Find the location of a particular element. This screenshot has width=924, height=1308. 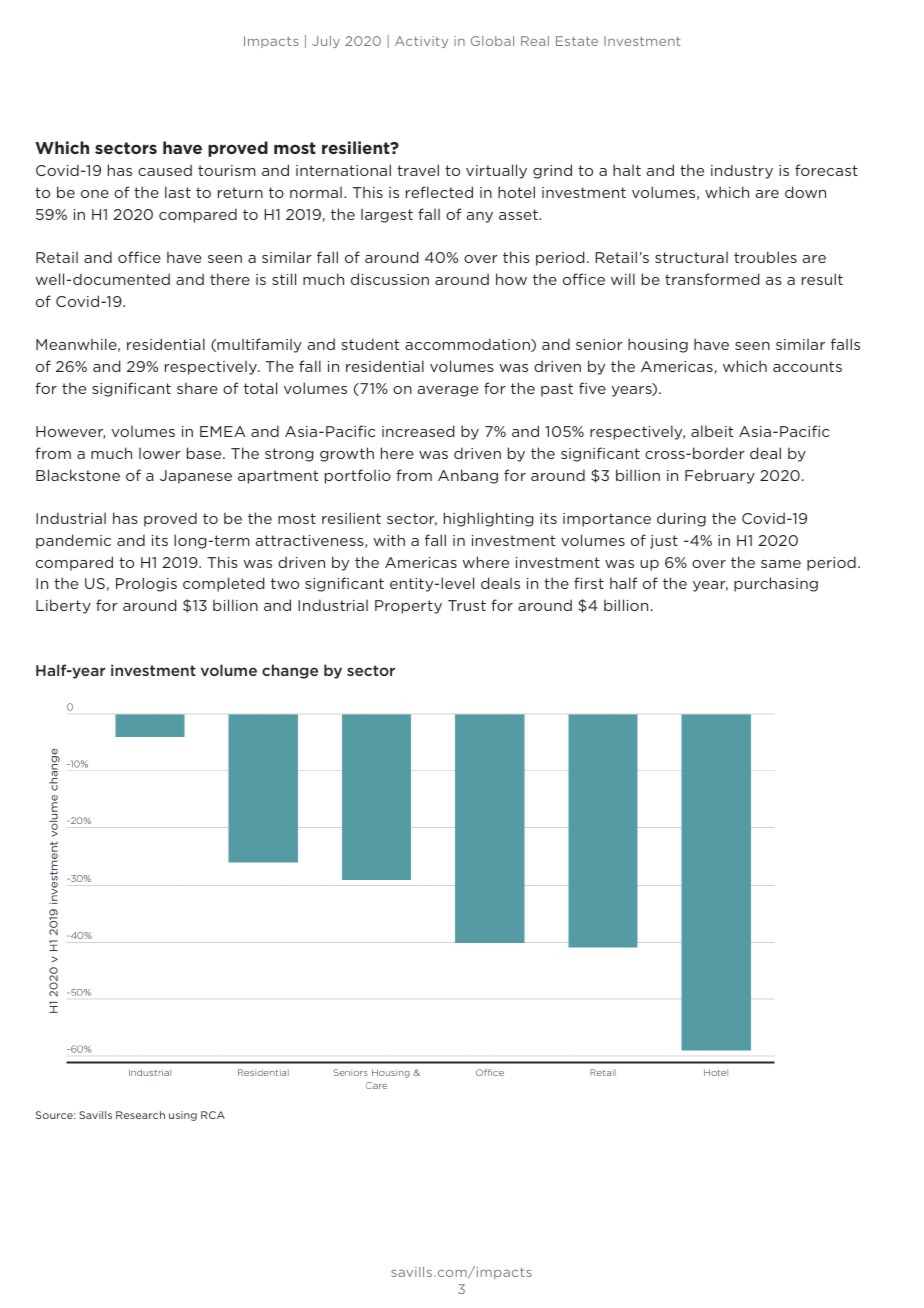

completed is located at coordinates (223, 584).
